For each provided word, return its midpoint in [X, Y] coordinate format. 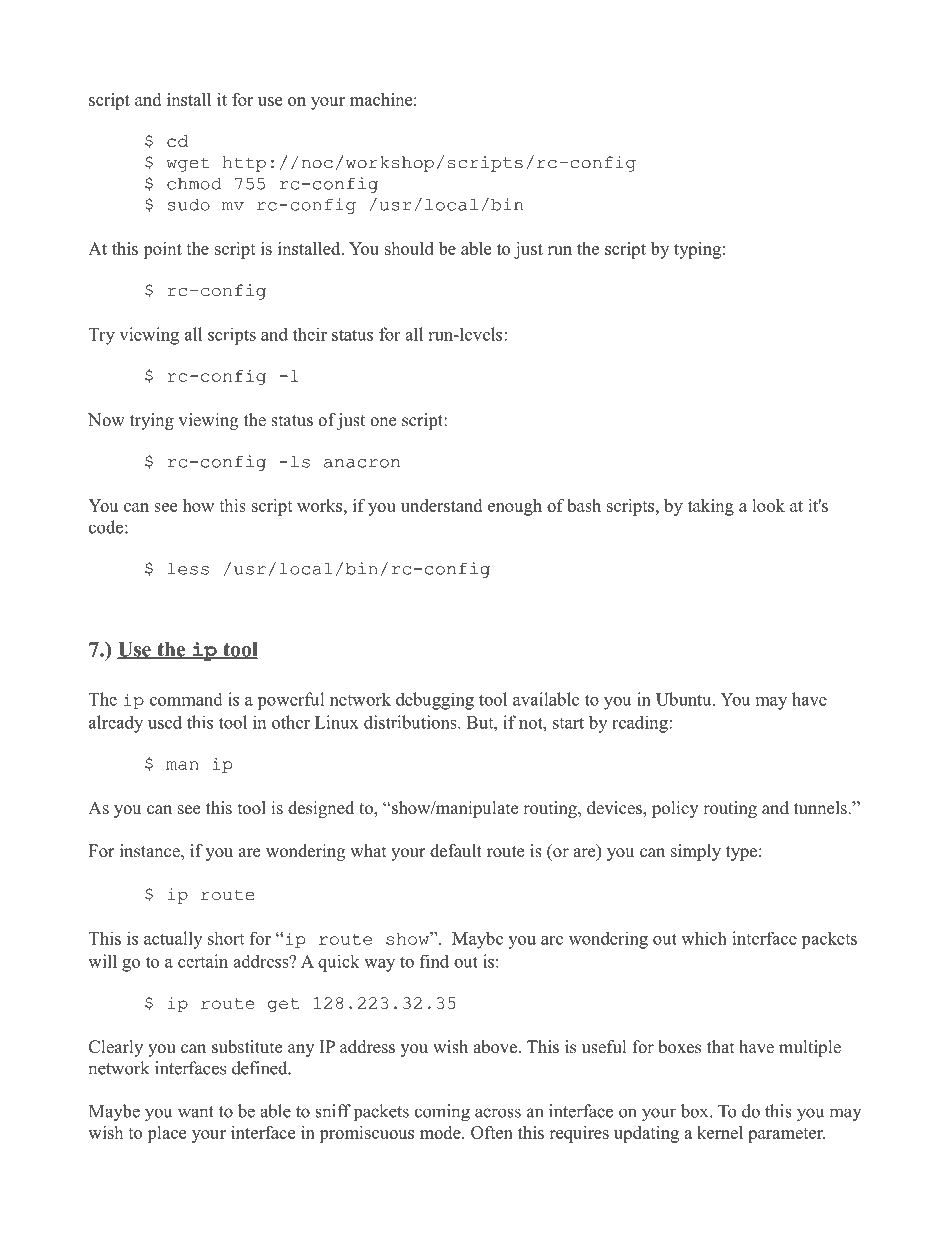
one [383, 422]
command [186, 699]
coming [442, 1113]
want [196, 1112]
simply [696, 852]
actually [173, 940]
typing [697, 250]
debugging [435, 701]
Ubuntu [685, 699]
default [456, 851]
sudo [189, 204]
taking [711, 507]
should [409, 248]
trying [152, 421]
